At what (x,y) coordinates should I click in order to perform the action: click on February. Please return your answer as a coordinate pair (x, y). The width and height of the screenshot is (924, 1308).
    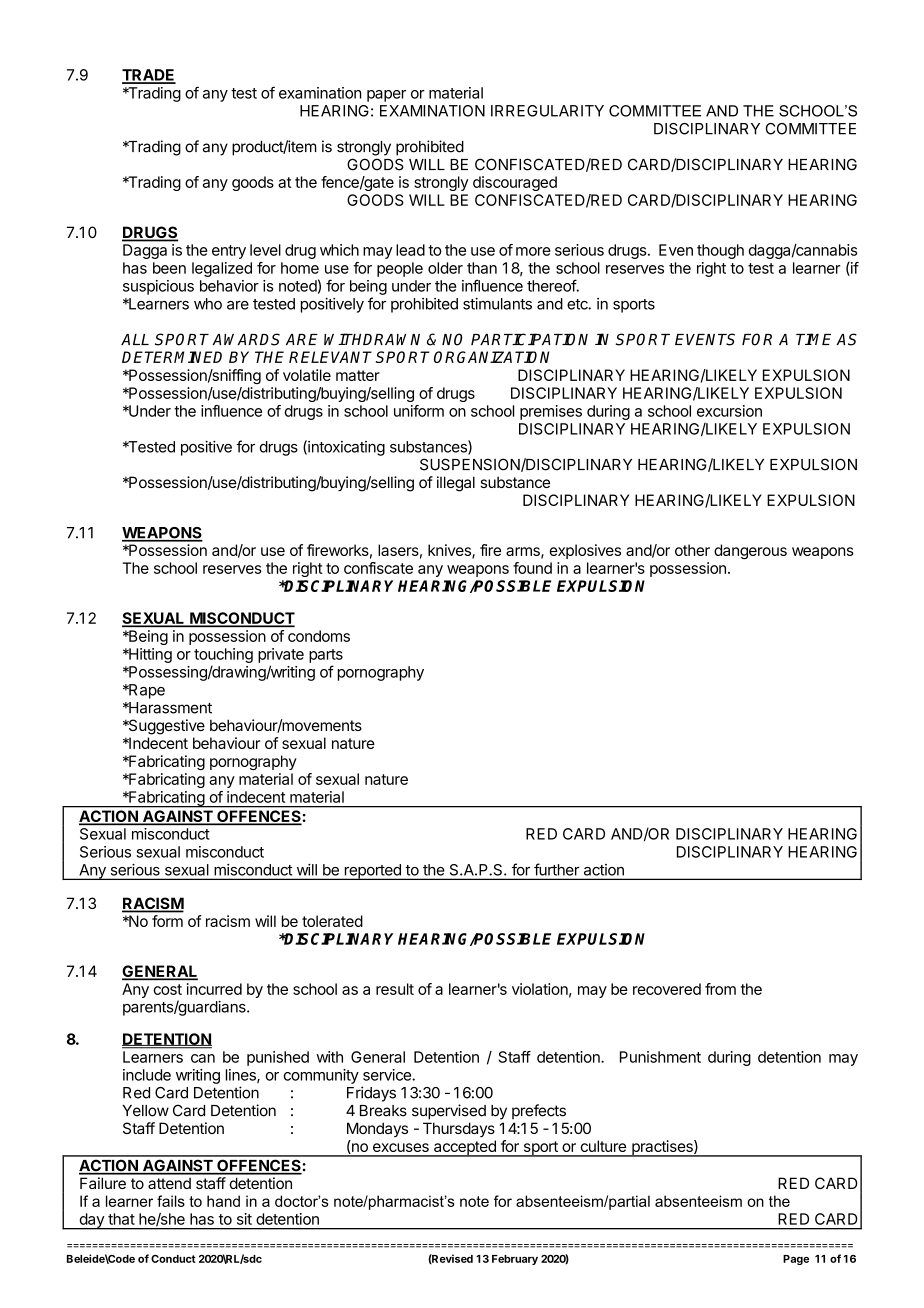
    Looking at the image, I should click on (515, 1260).
